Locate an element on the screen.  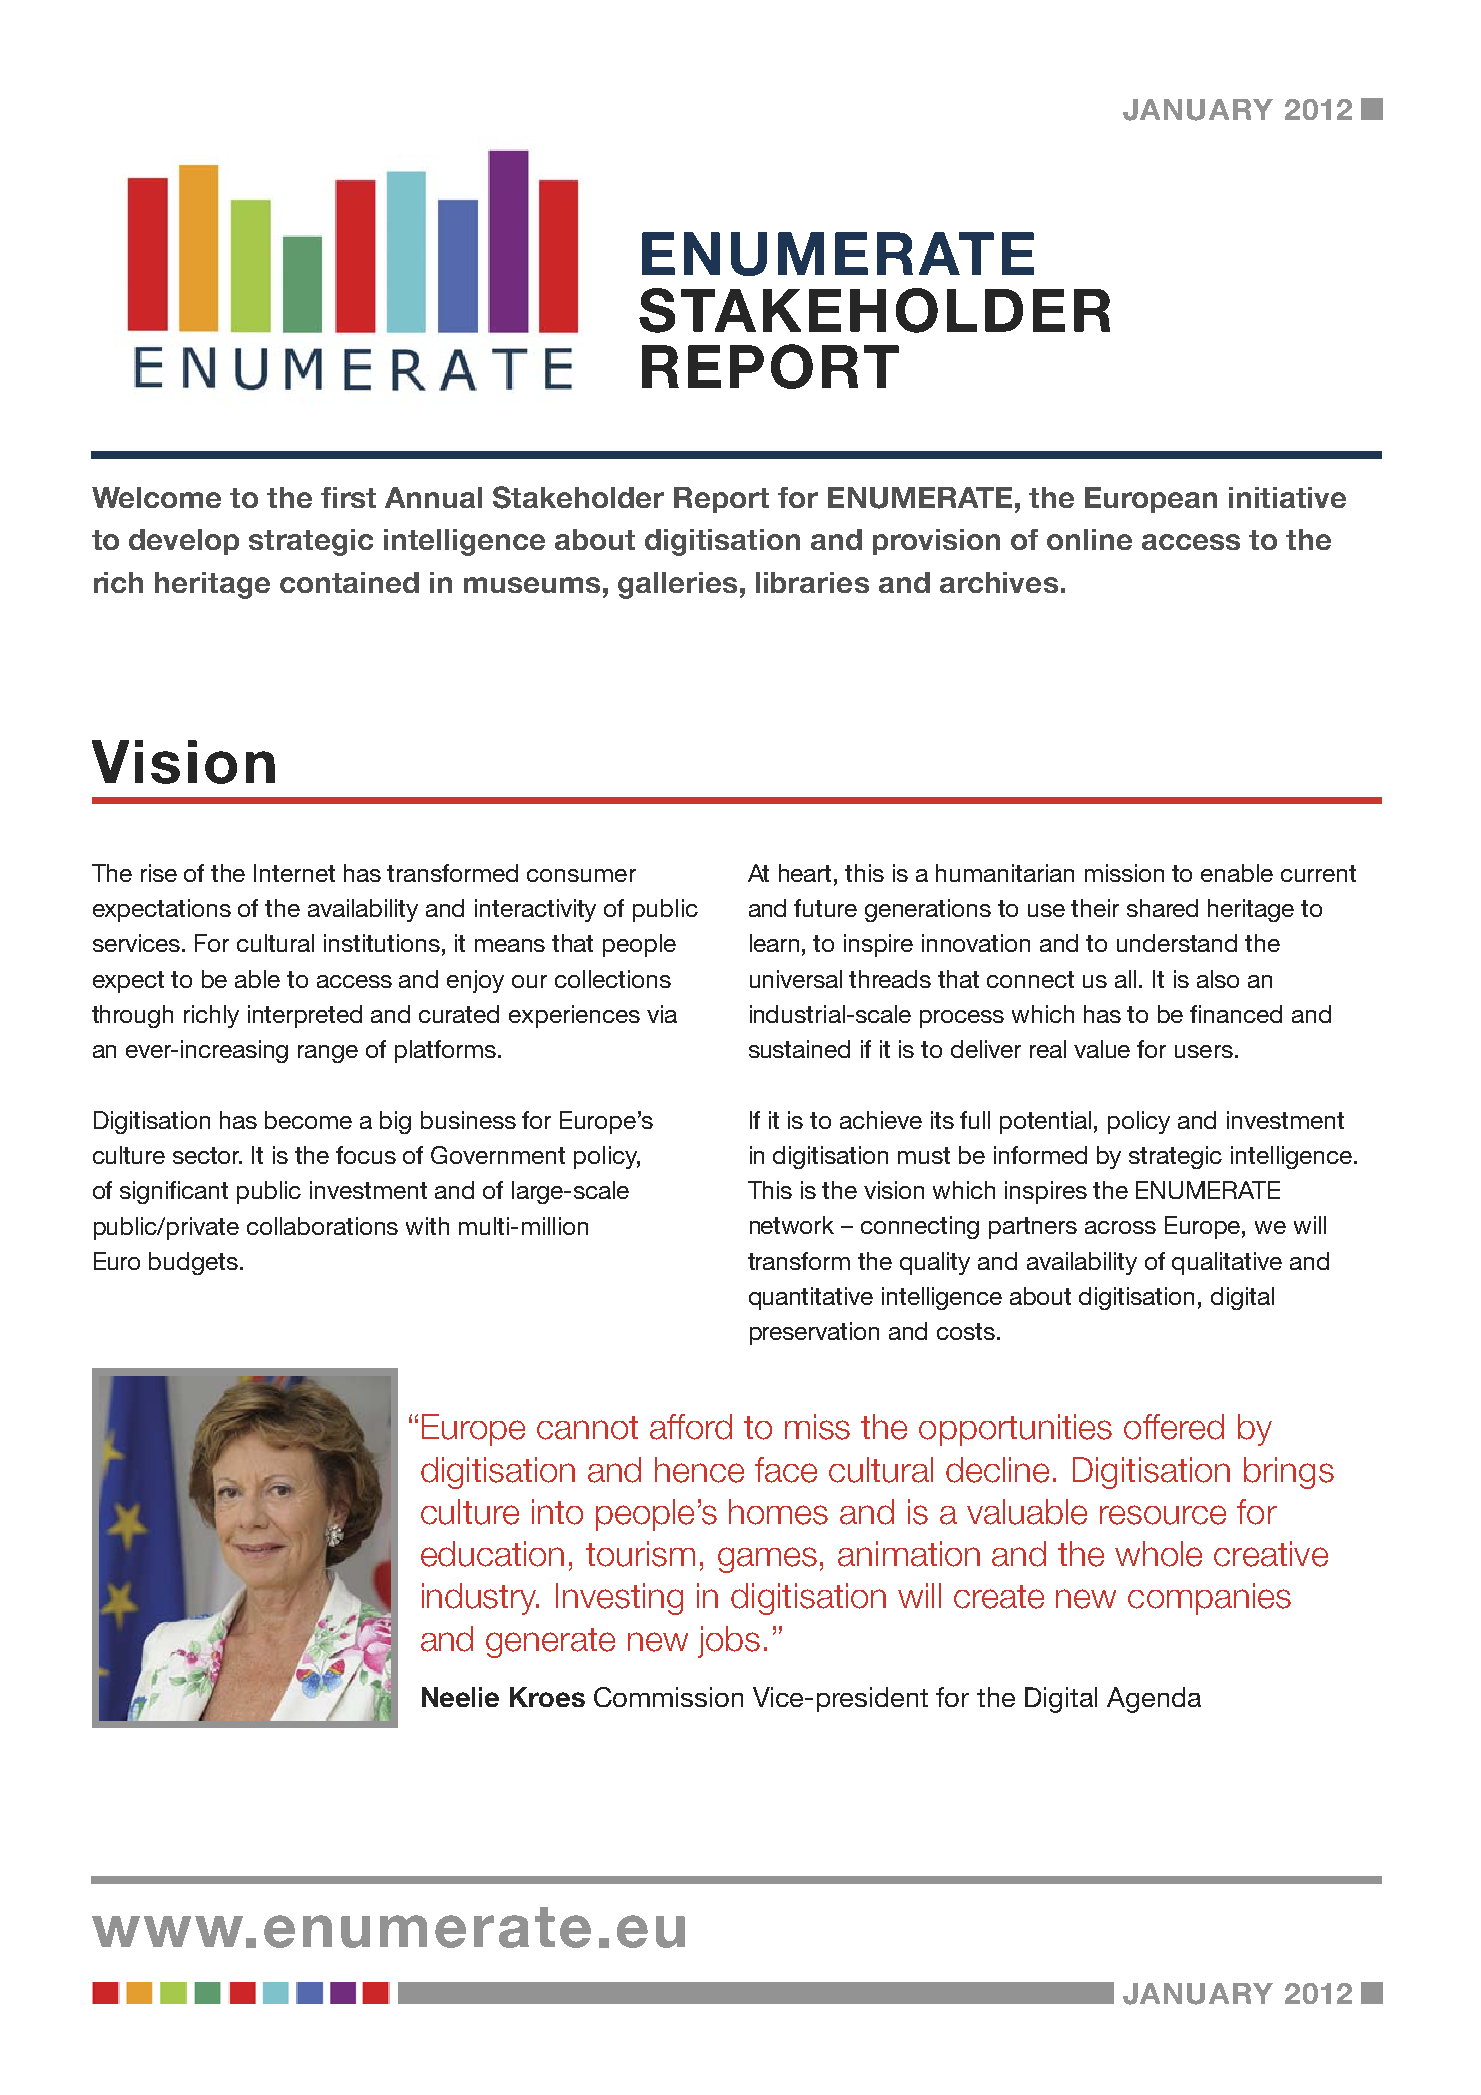
quantitative is located at coordinates (811, 1298).
